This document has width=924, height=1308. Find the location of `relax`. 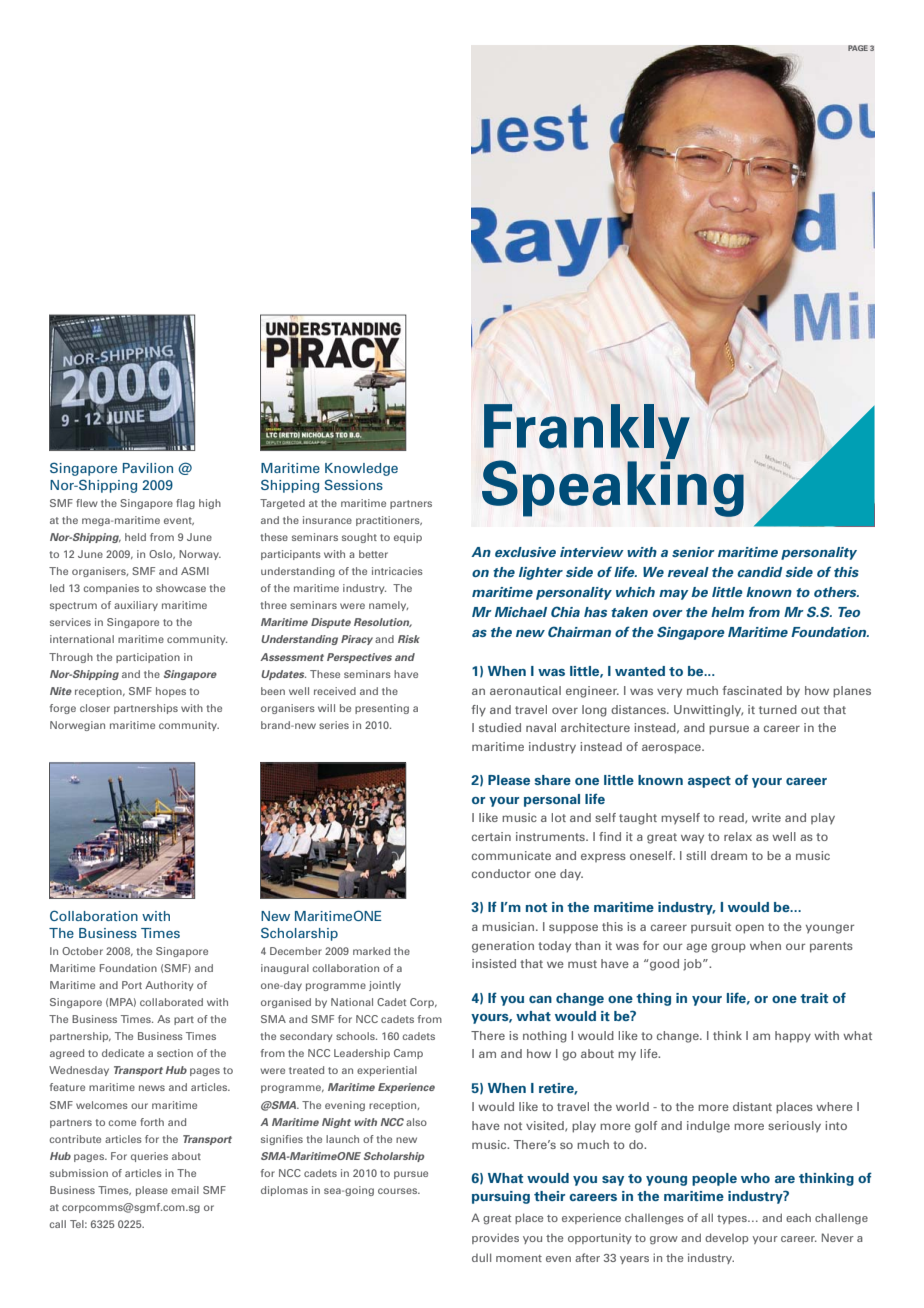

relax is located at coordinates (738, 836).
